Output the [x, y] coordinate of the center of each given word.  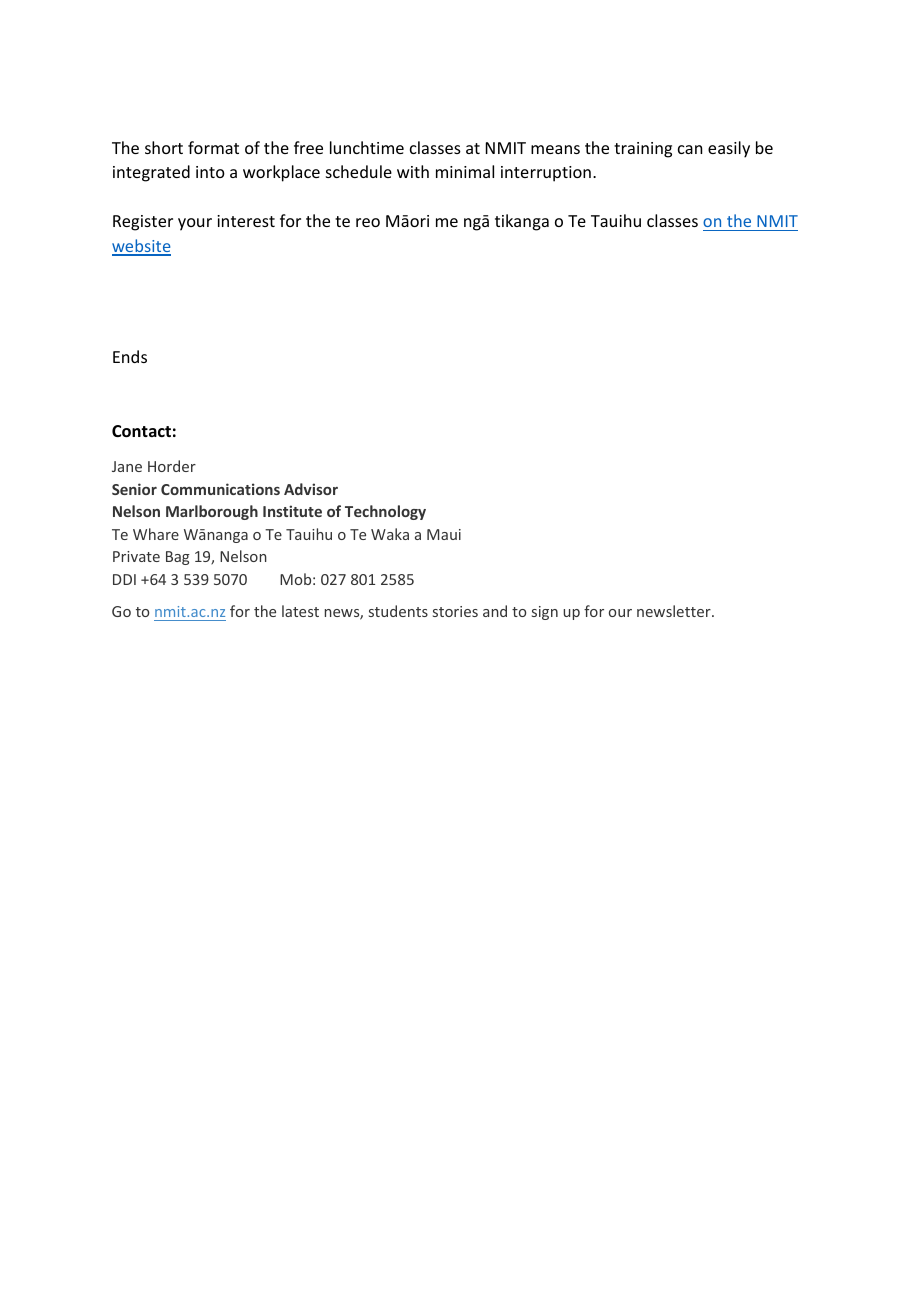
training [643, 150]
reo [368, 222]
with [413, 171]
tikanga [522, 222]
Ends [130, 356]
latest [300, 611]
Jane [127, 466]
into [210, 172]
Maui [444, 534]
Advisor [311, 489]
